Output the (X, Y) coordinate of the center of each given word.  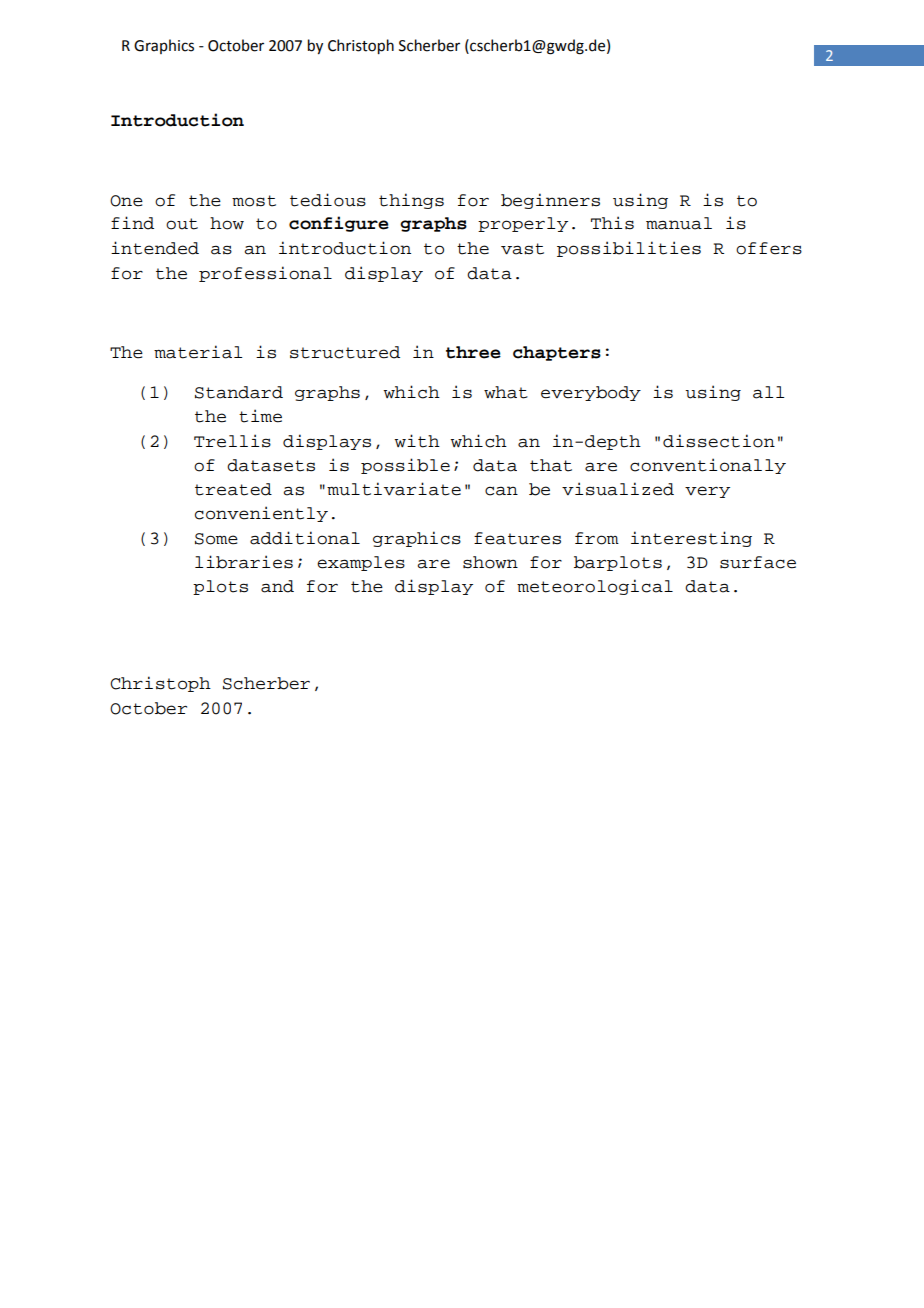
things (411, 201)
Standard (239, 392)
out (182, 224)
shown (490, 562)
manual (679, 223)
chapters (557, 353)
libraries (244, 562)
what (506, 392)
